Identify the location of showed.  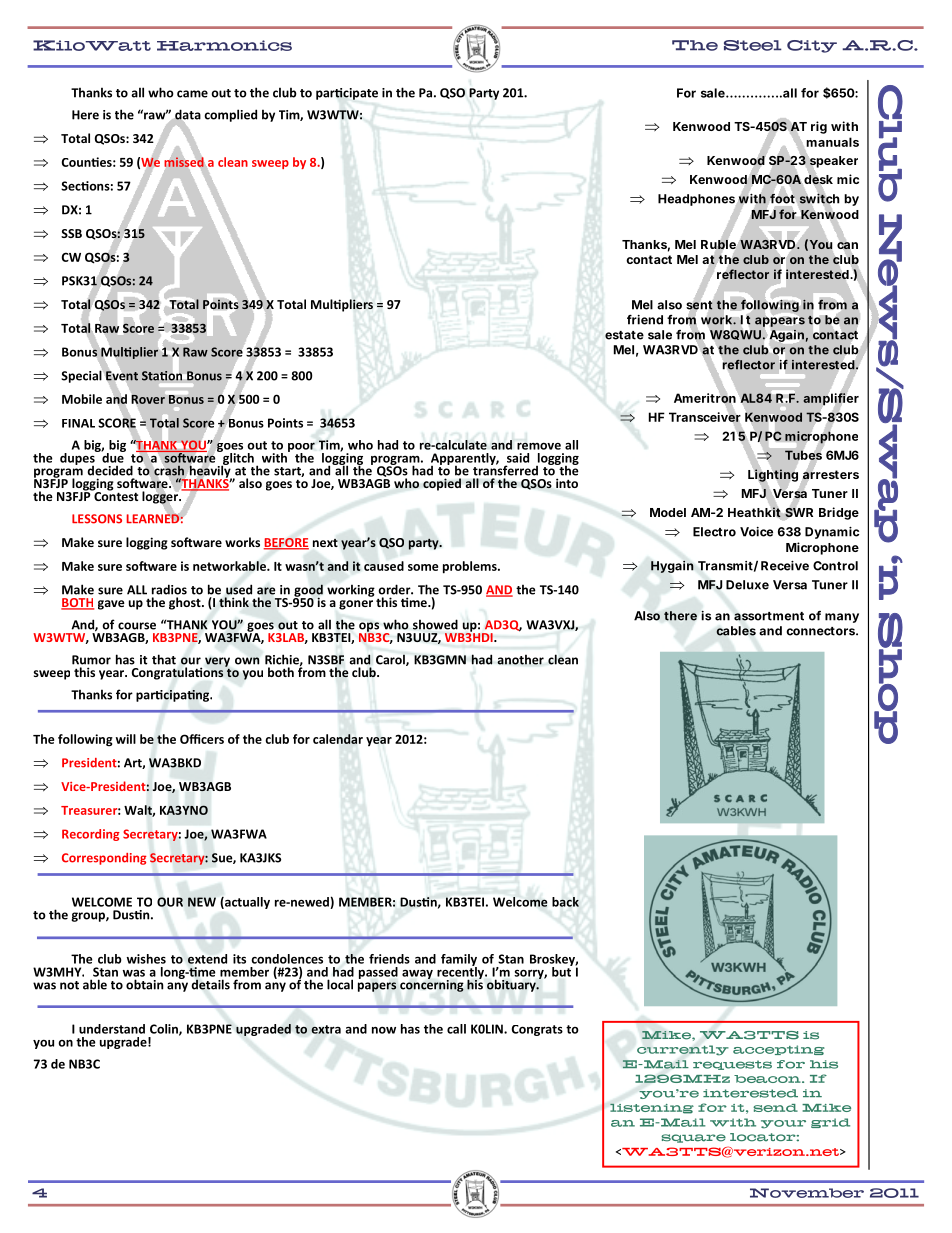
(435, 624).
